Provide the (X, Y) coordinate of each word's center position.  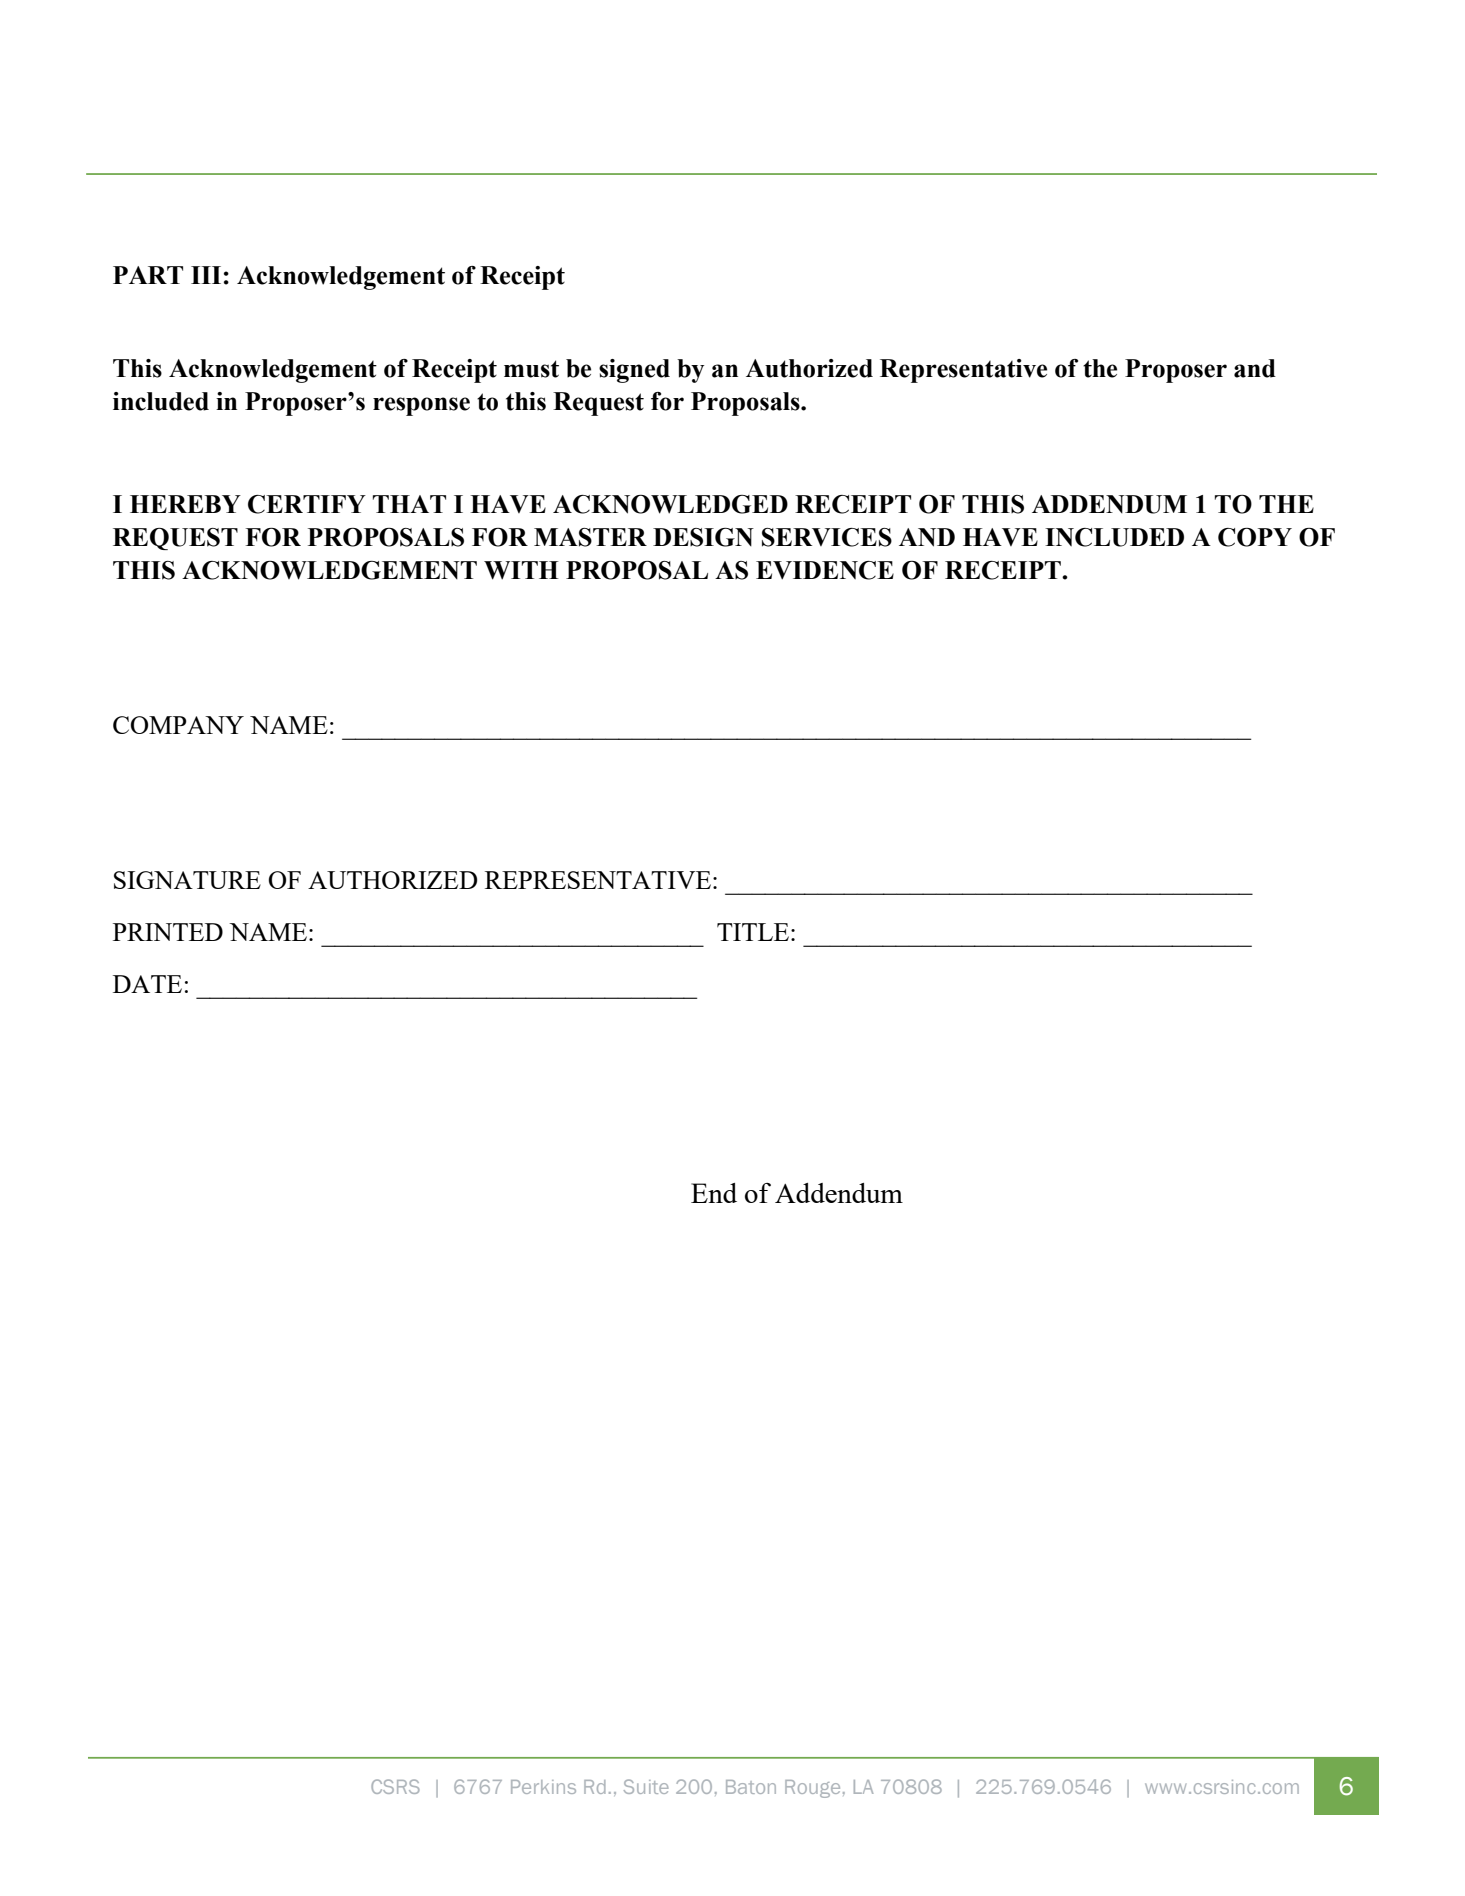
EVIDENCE (825, 570)
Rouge (812, 1789)
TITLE (754, 932)
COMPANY (178, 725)
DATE (147, 984)
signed (634, 371)
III (206, 275)
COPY (1255, 537)
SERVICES (827, 537)
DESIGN (703, 537)
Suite (646, 1786)
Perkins (543, 1787)
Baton (751, 1787)
